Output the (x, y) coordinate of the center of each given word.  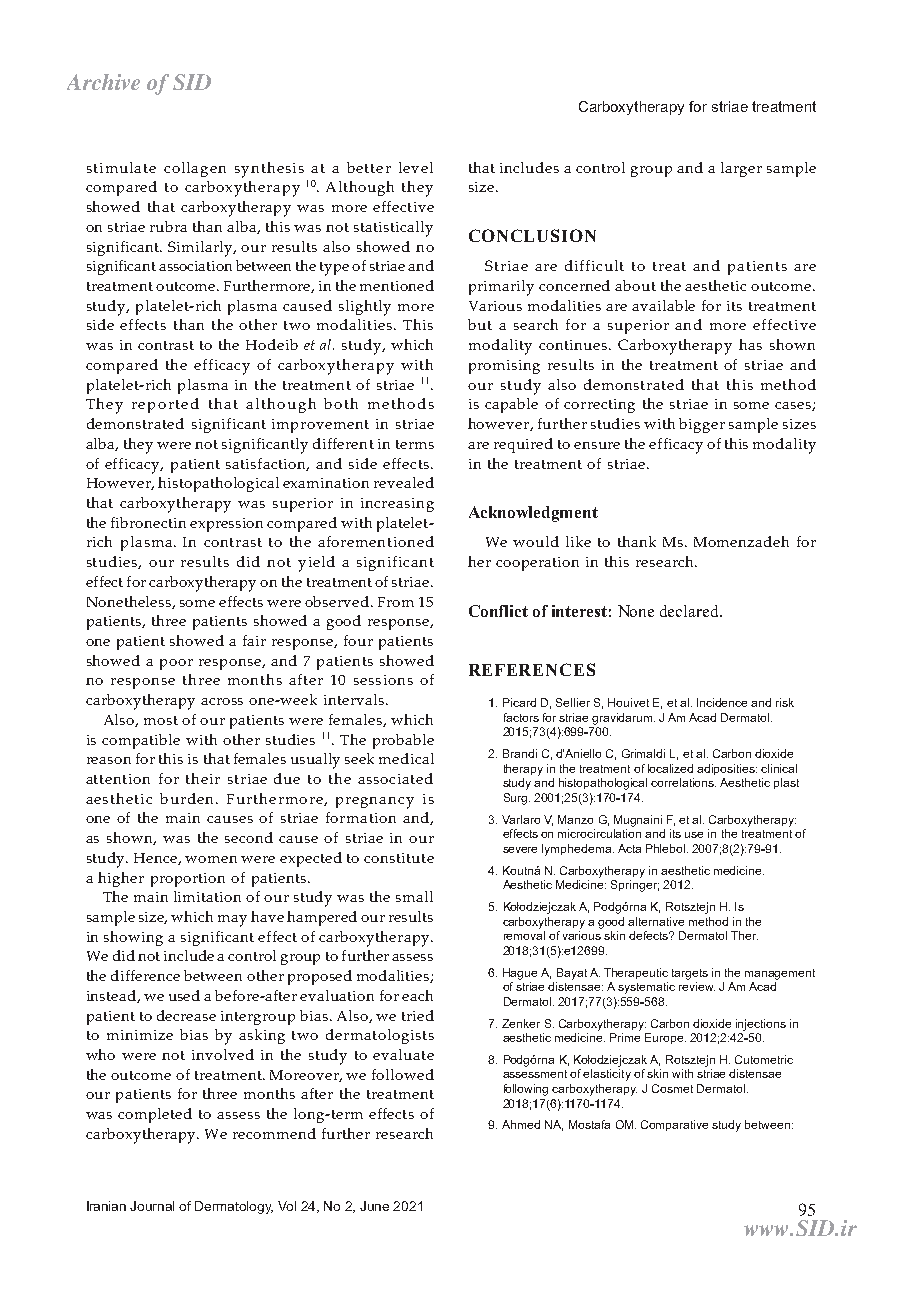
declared (690, 611)
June (374, 1206)
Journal (152, 1206)
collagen (195, 169)
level (416, 167)
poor (176, 664)
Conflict (498, 611)
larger (741, 169)
